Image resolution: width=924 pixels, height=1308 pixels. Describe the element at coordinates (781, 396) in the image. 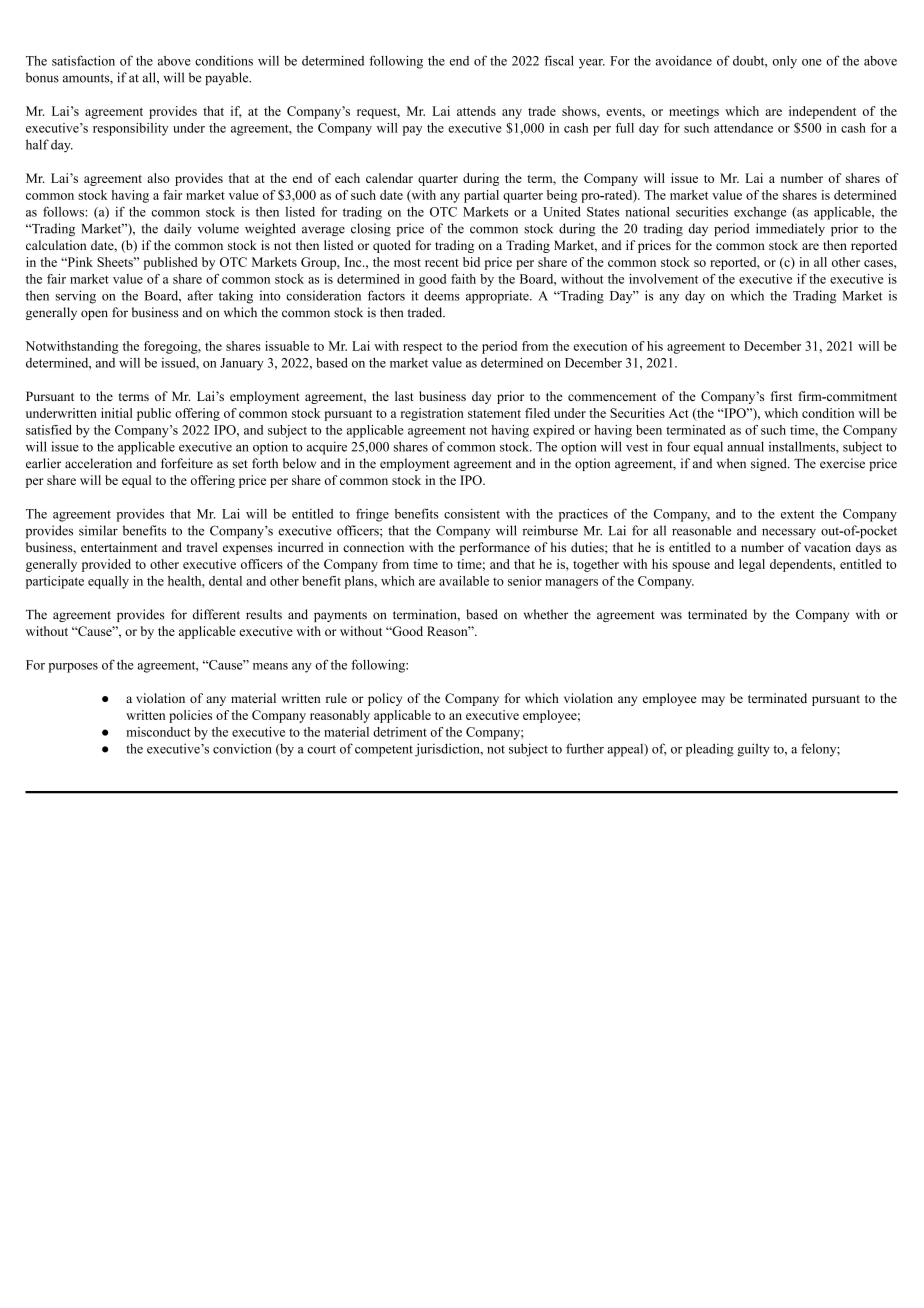

I see `first` at that location.
